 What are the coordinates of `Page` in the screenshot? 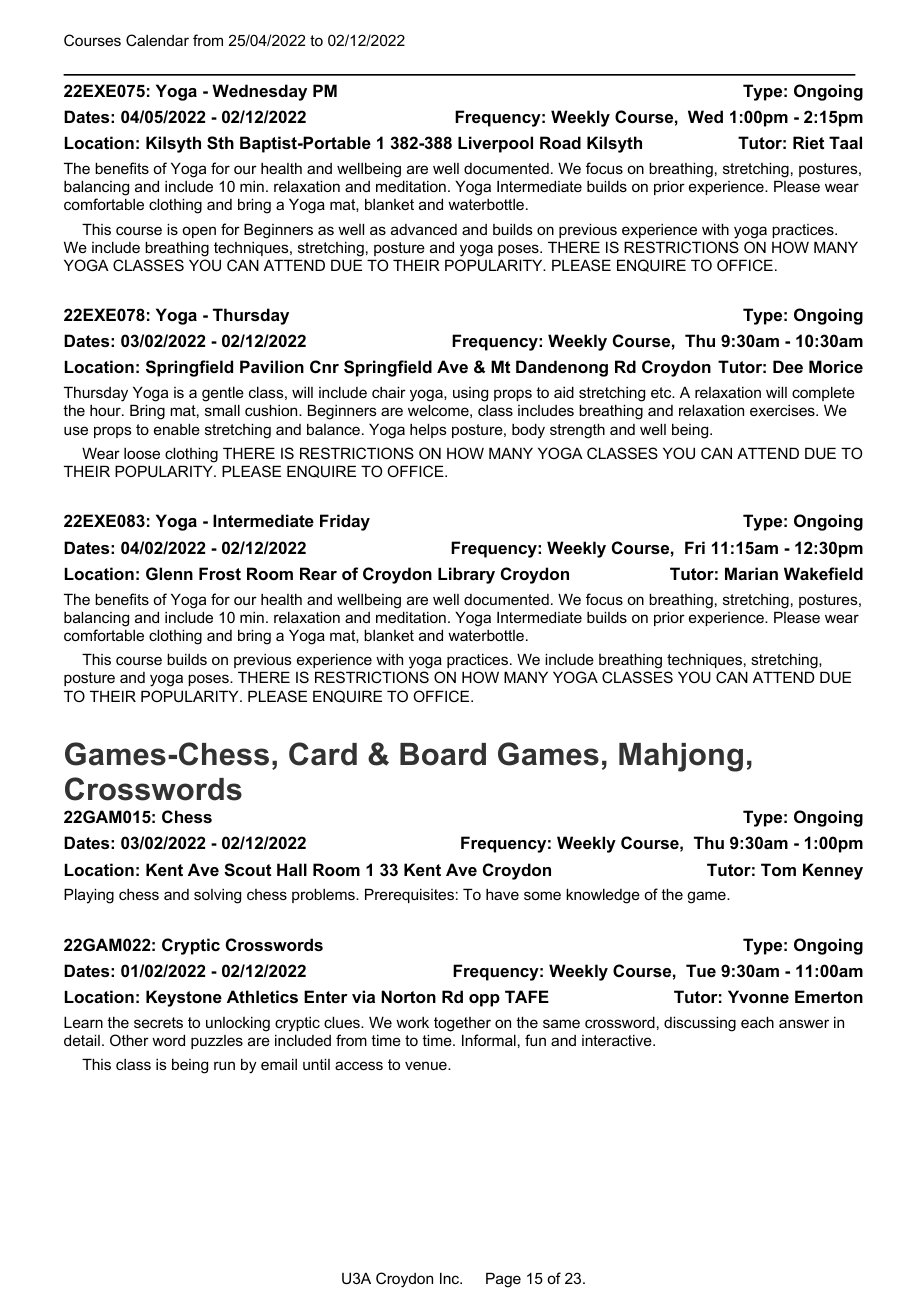 It's located at (503, 1280).
